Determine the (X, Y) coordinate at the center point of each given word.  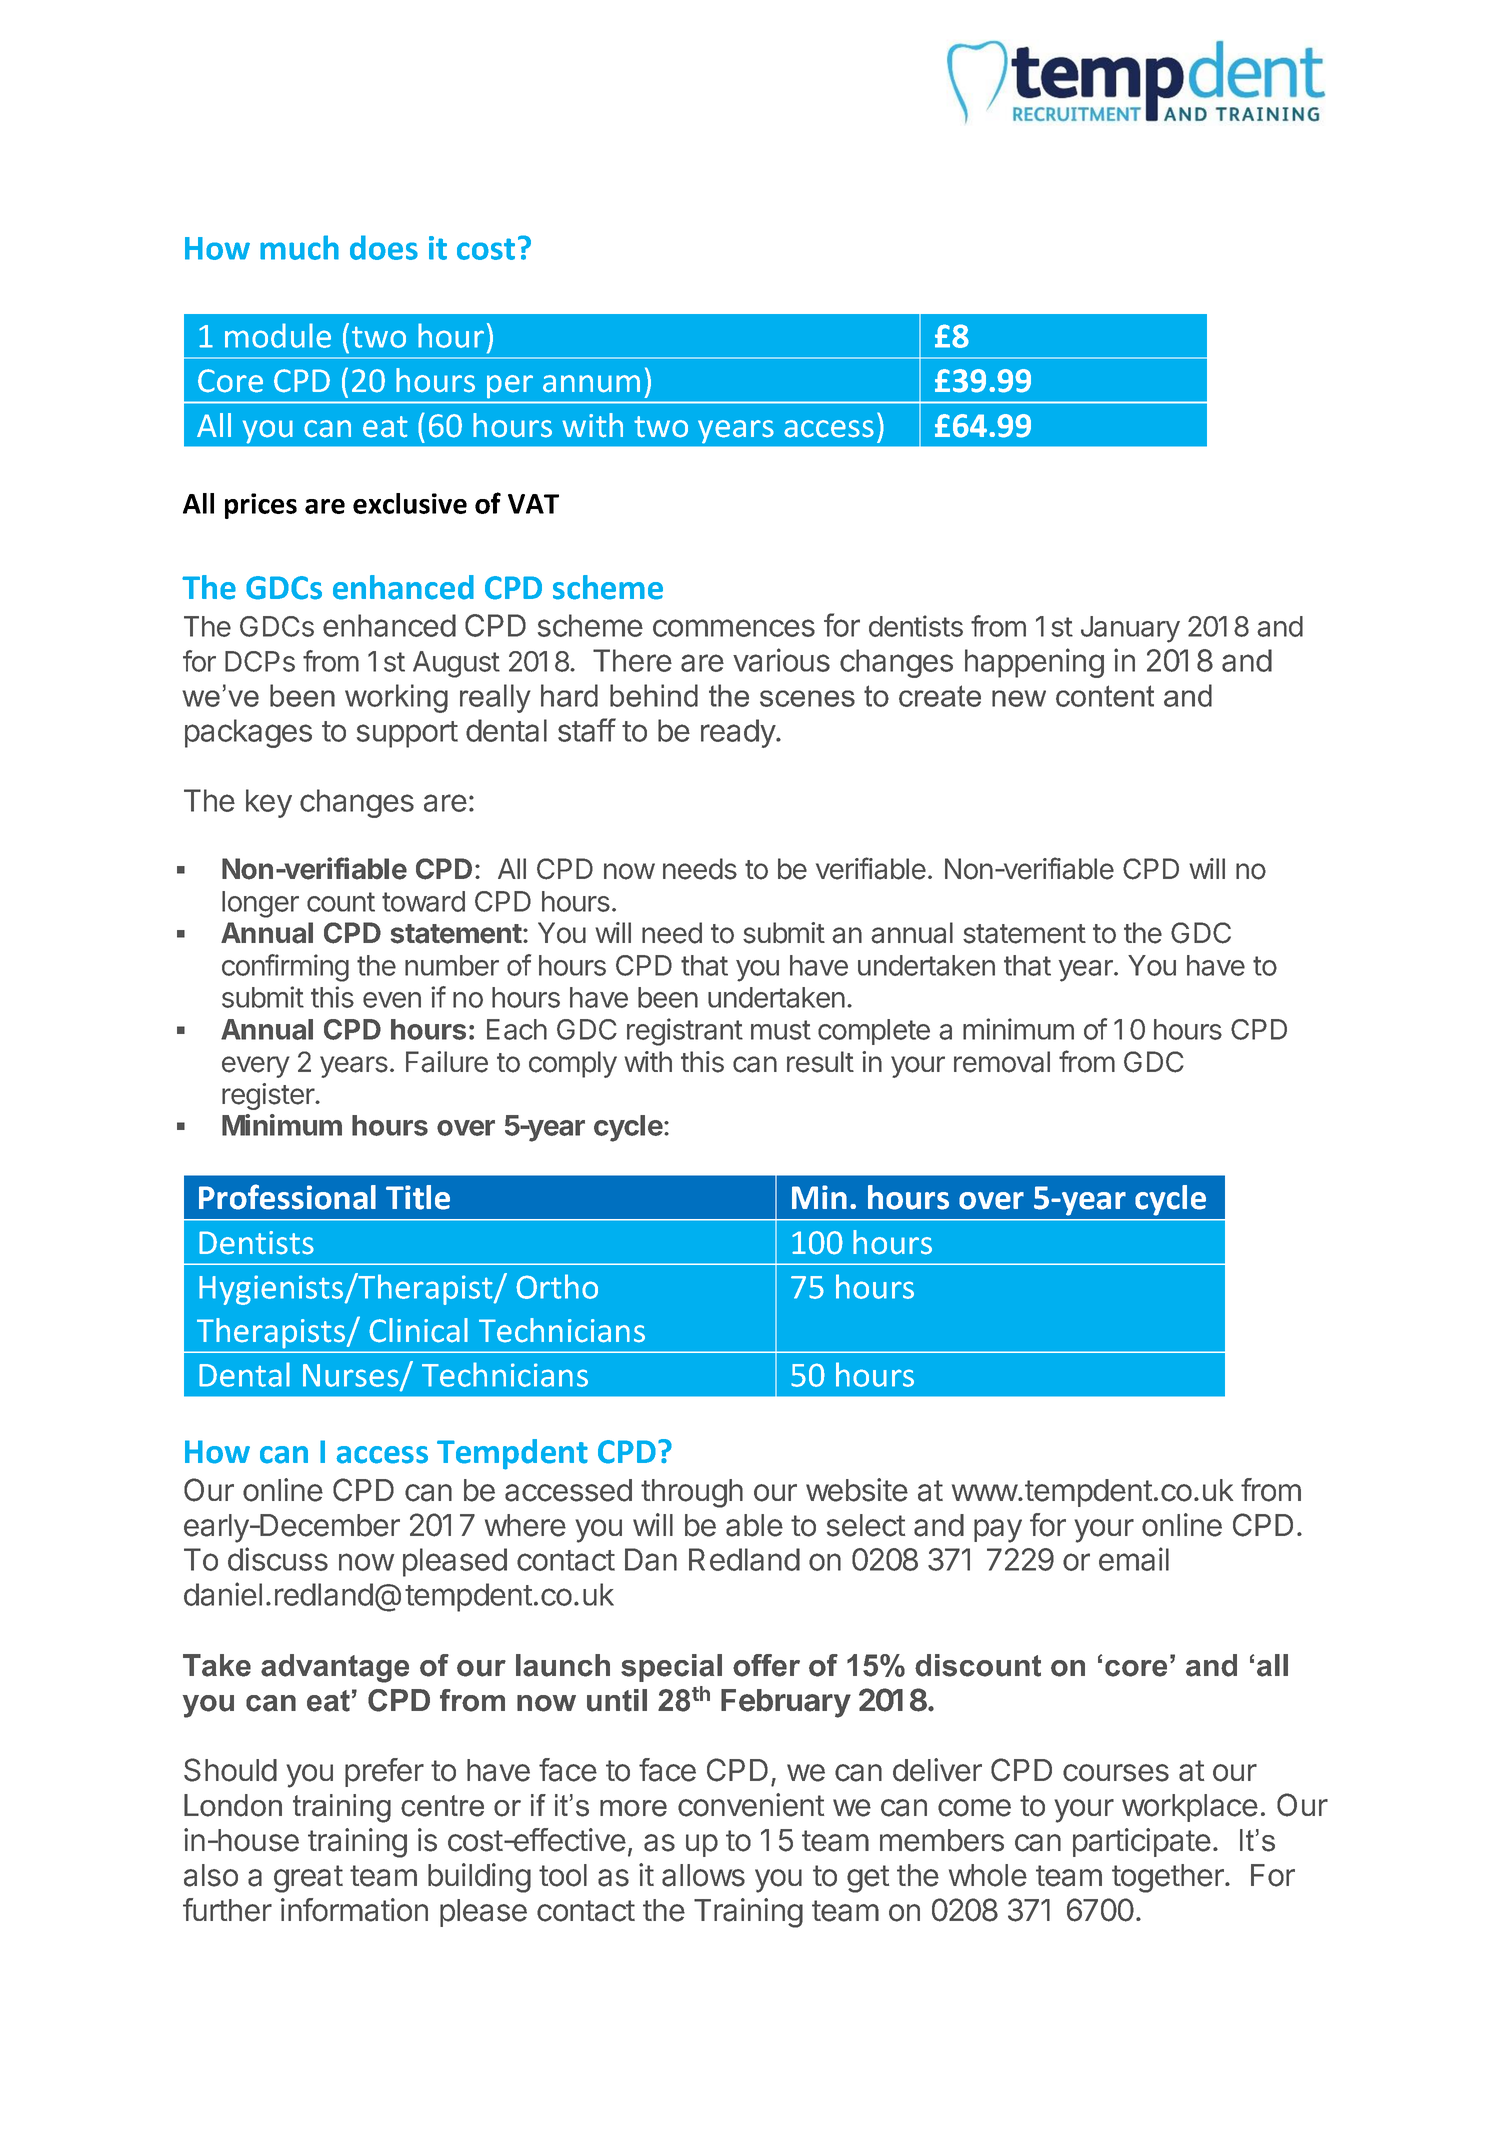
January (1130, 629)
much (299, 247)
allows (703, 1875)
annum (591, 384)
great (308, 1879)
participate (1142, 1842)
